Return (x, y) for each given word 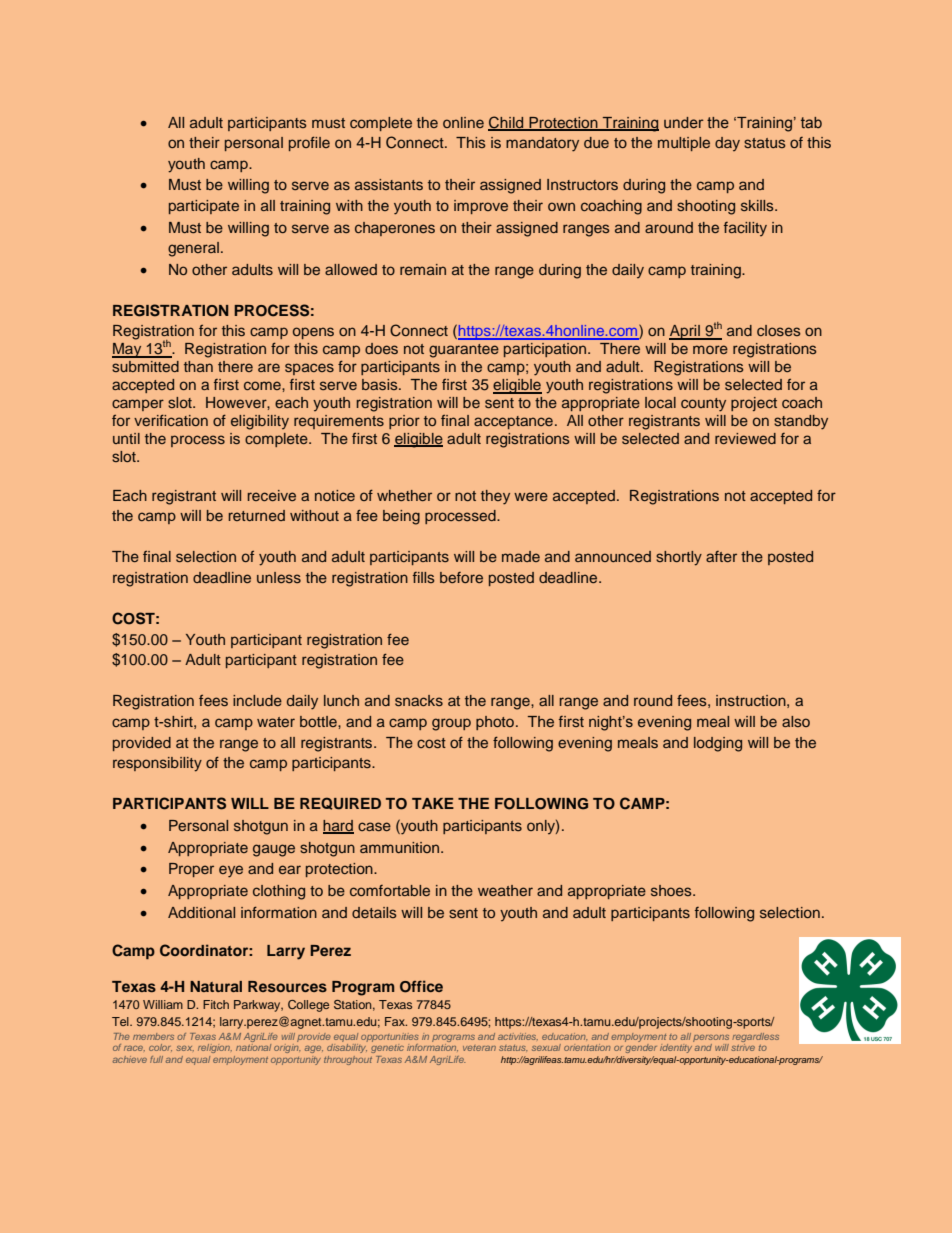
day (727, 144)
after (721, 556)
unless (279, 577)
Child (507, 123)
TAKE (433, 803)
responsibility (157, 764)
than (198, 366)
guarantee (464, 351)
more (710, 349)
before (461, 577)
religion (215, 1048)
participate (204, 207)
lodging (718, 744)
